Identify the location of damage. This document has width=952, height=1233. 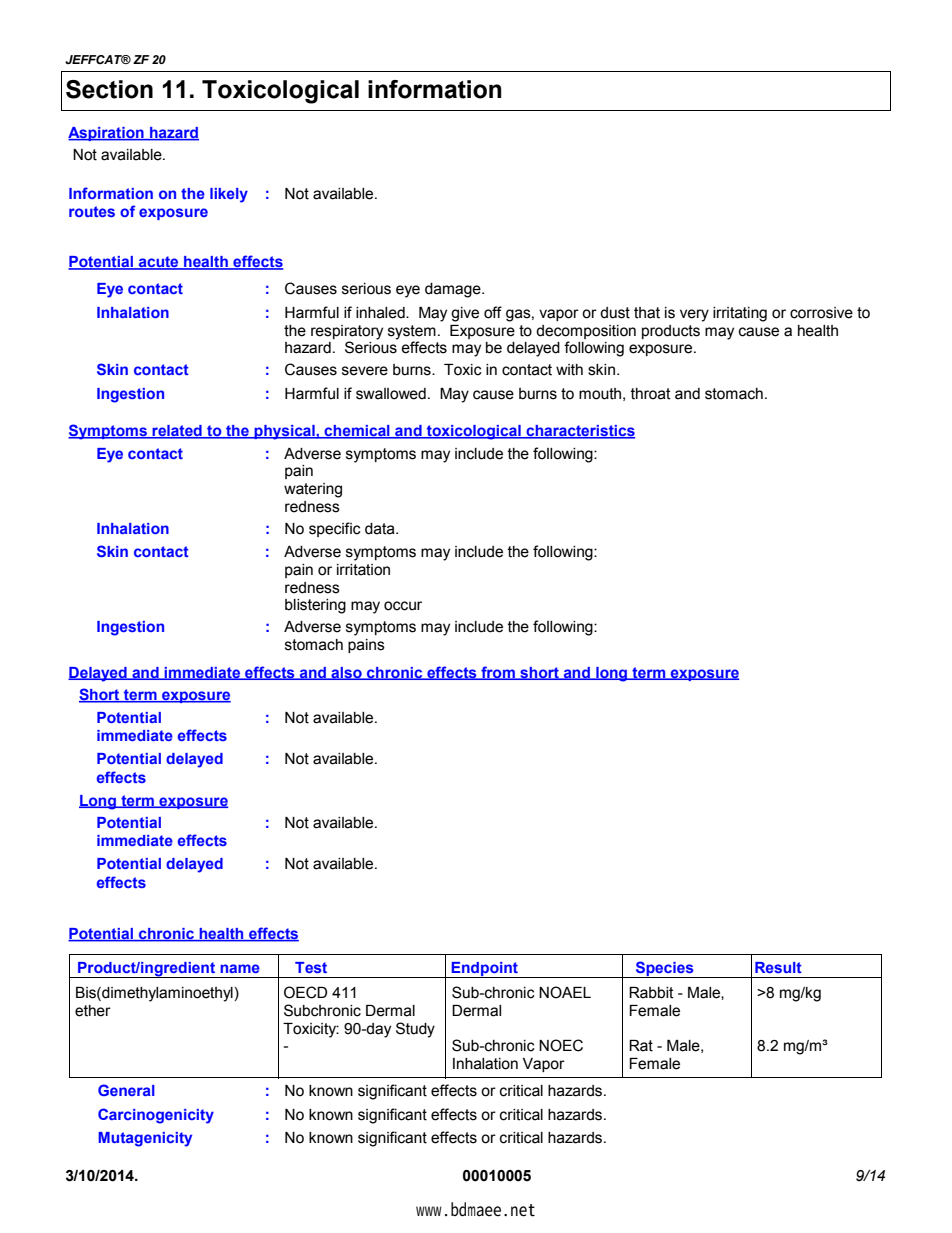
(454, 290).
